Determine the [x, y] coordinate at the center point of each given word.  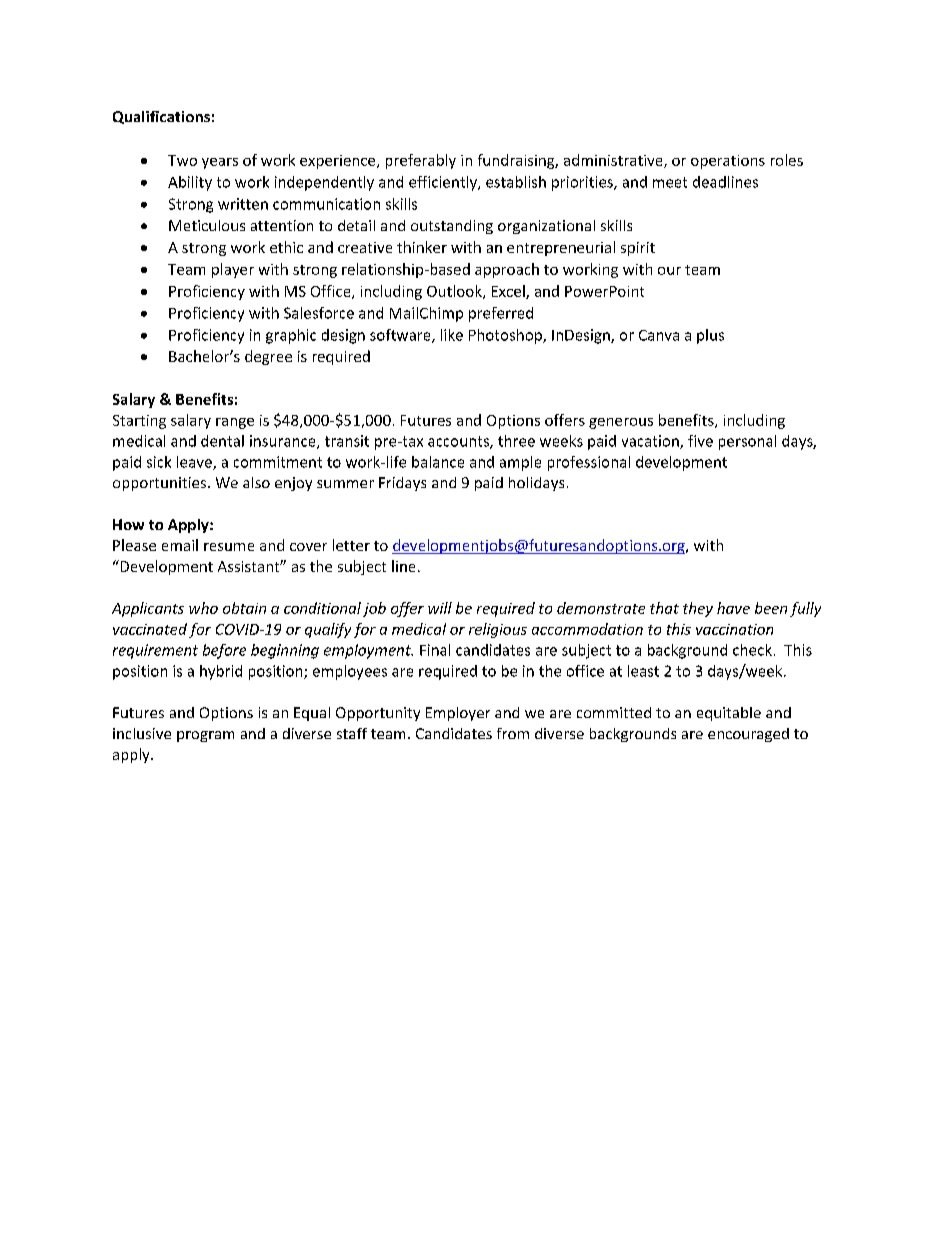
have [733, 608]
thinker [422, 247]
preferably [421, 161]
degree [268, 357]
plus [710, 336]
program [205, 736]
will [440, 608]
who [203, 608]
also [256, 482]
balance [438, 462]
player [233, 270]
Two [182, 160]
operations [728, 162]
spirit [638, 249]
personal [747, 442]
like [452, 335]
